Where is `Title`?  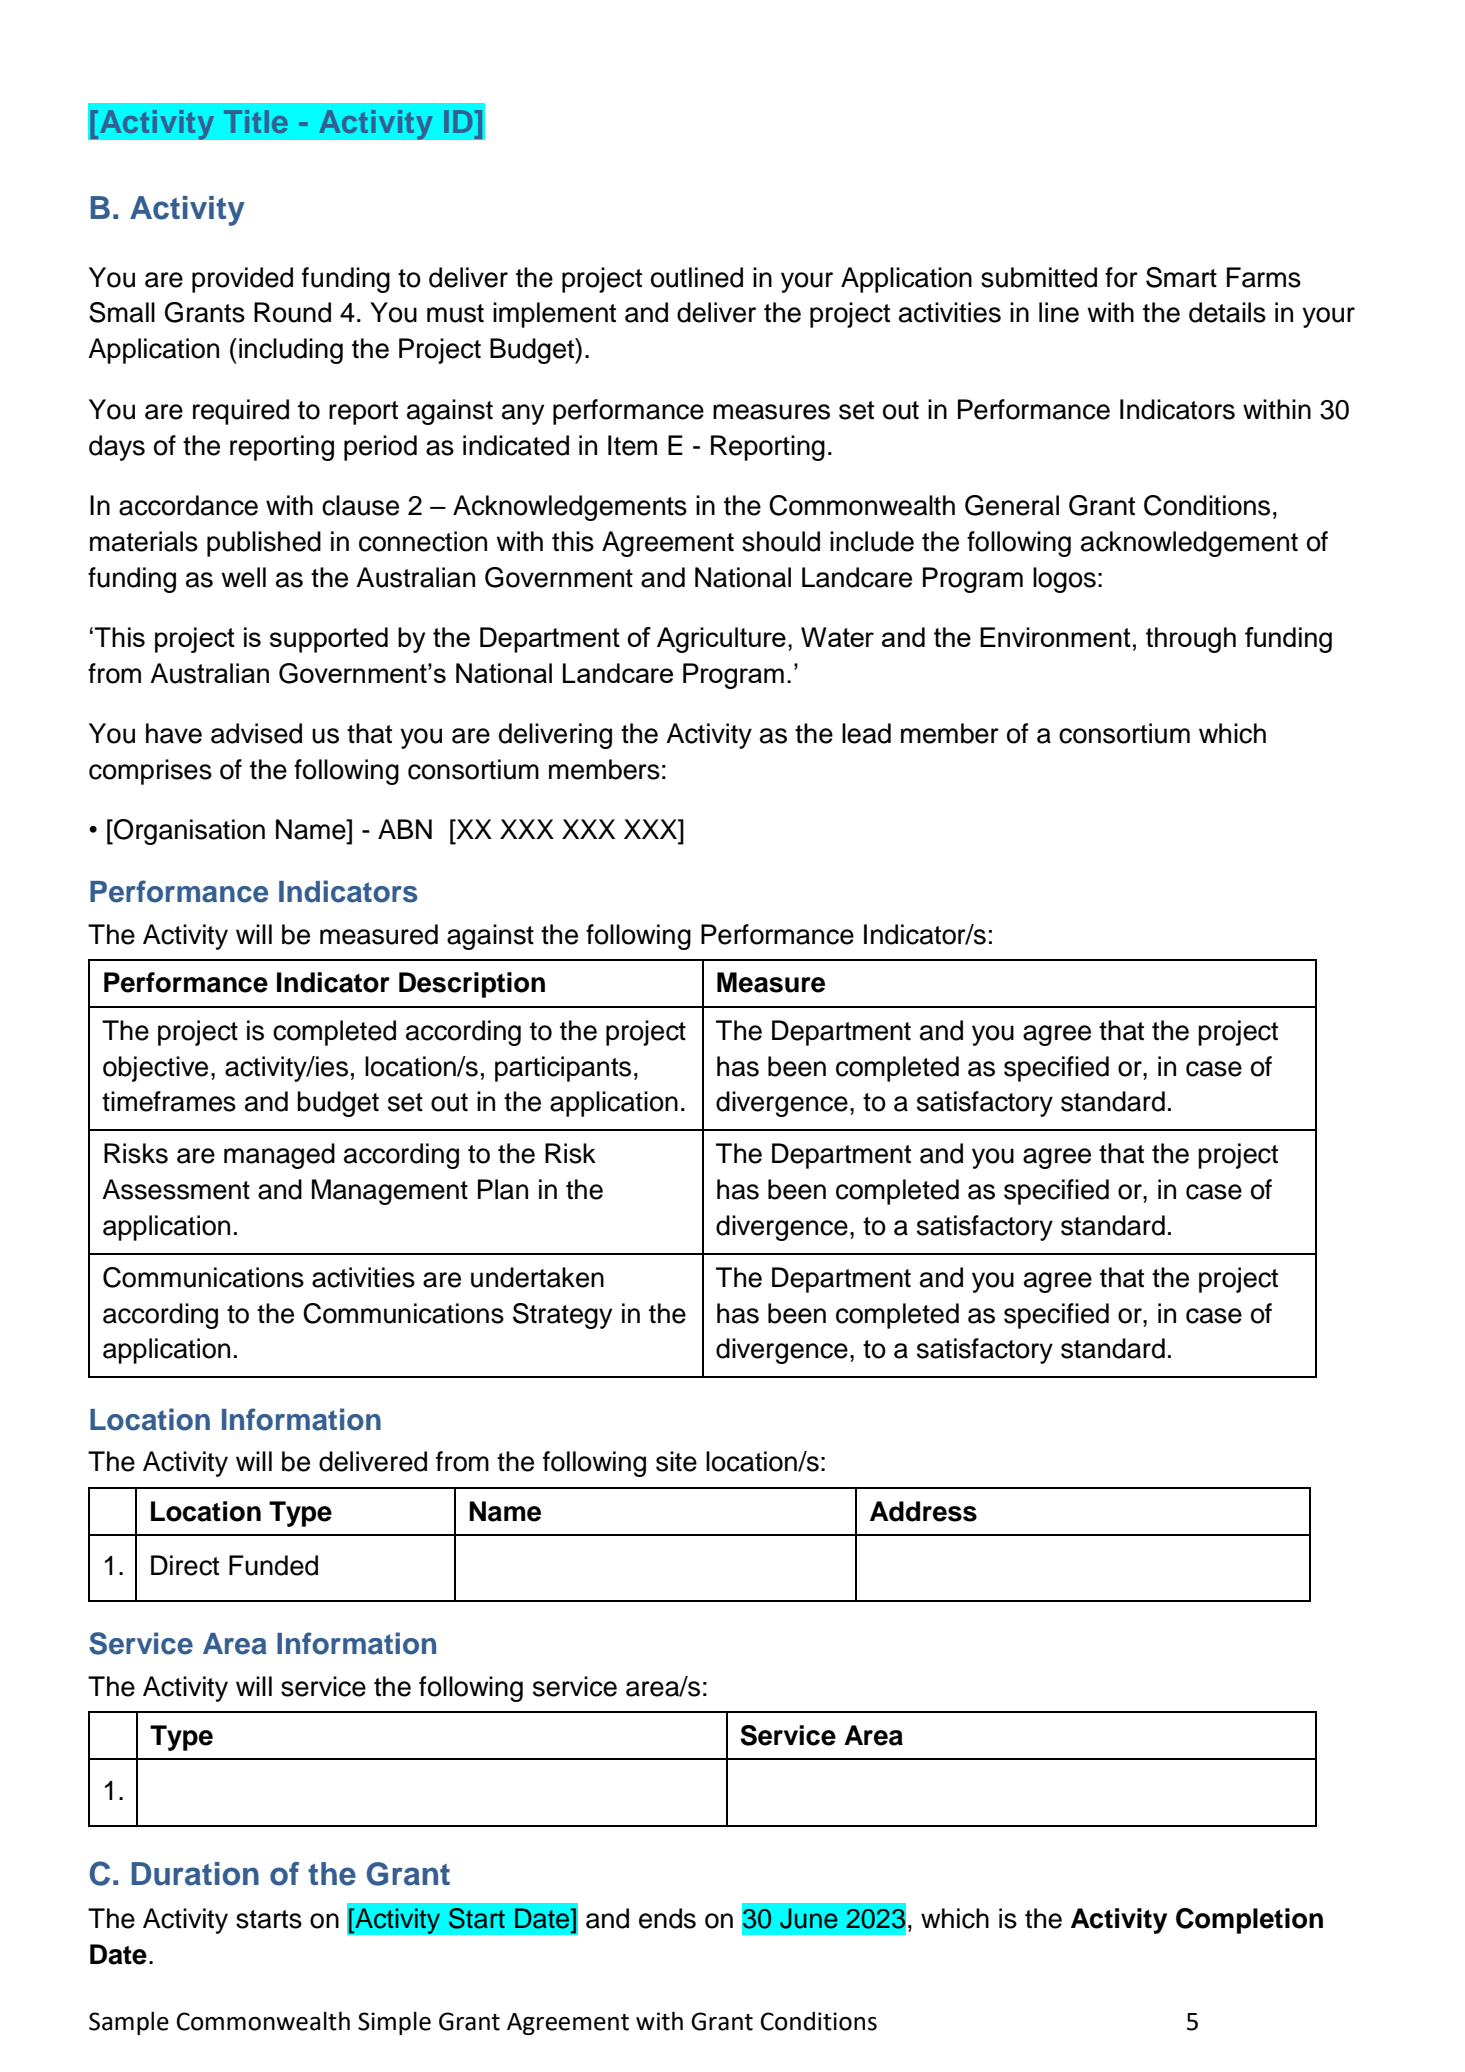
Title is located at coordinates (256, 121).
